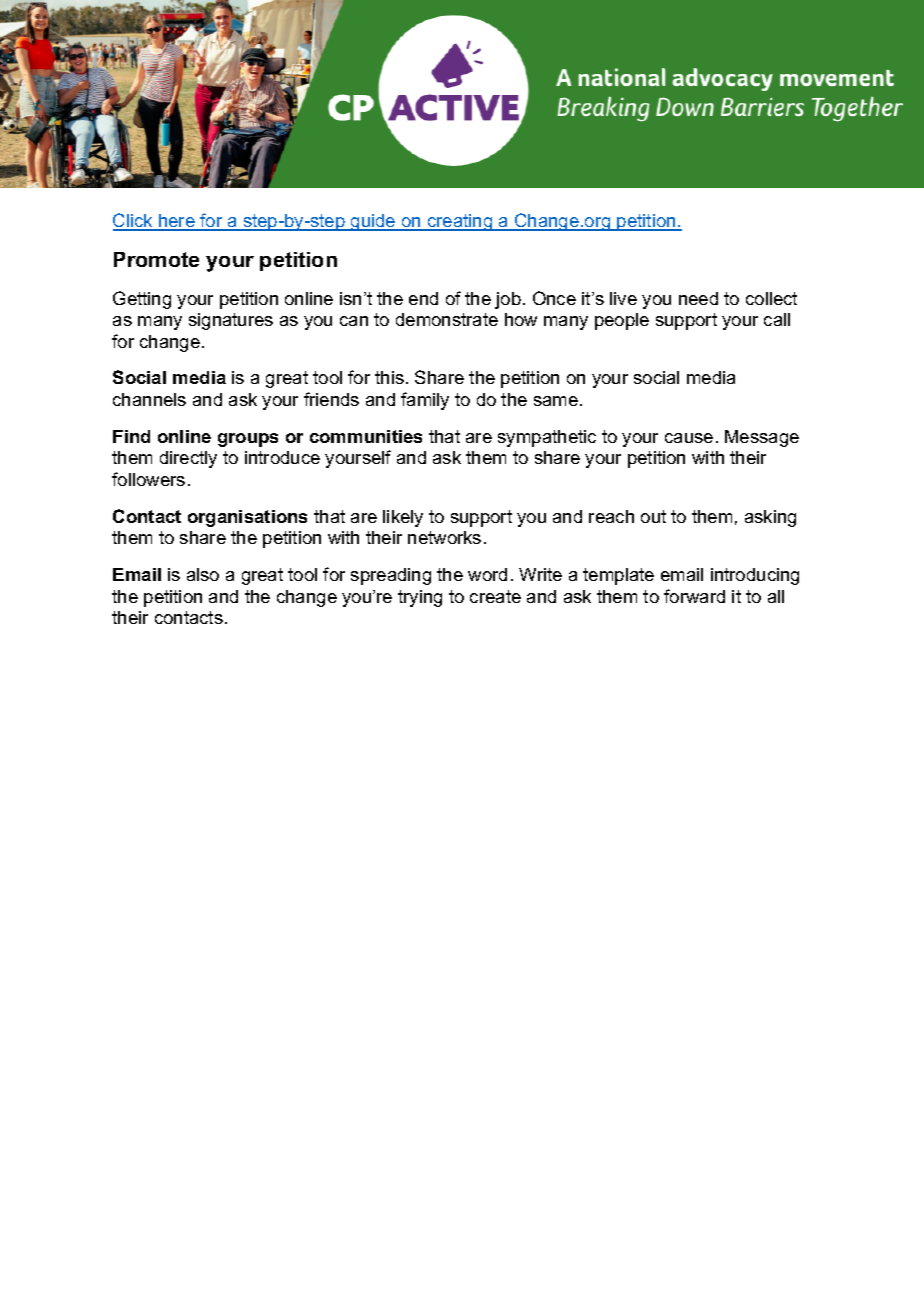 The height and width of the image is (1308, 924). I want to click on directly, so click(188, 459).
